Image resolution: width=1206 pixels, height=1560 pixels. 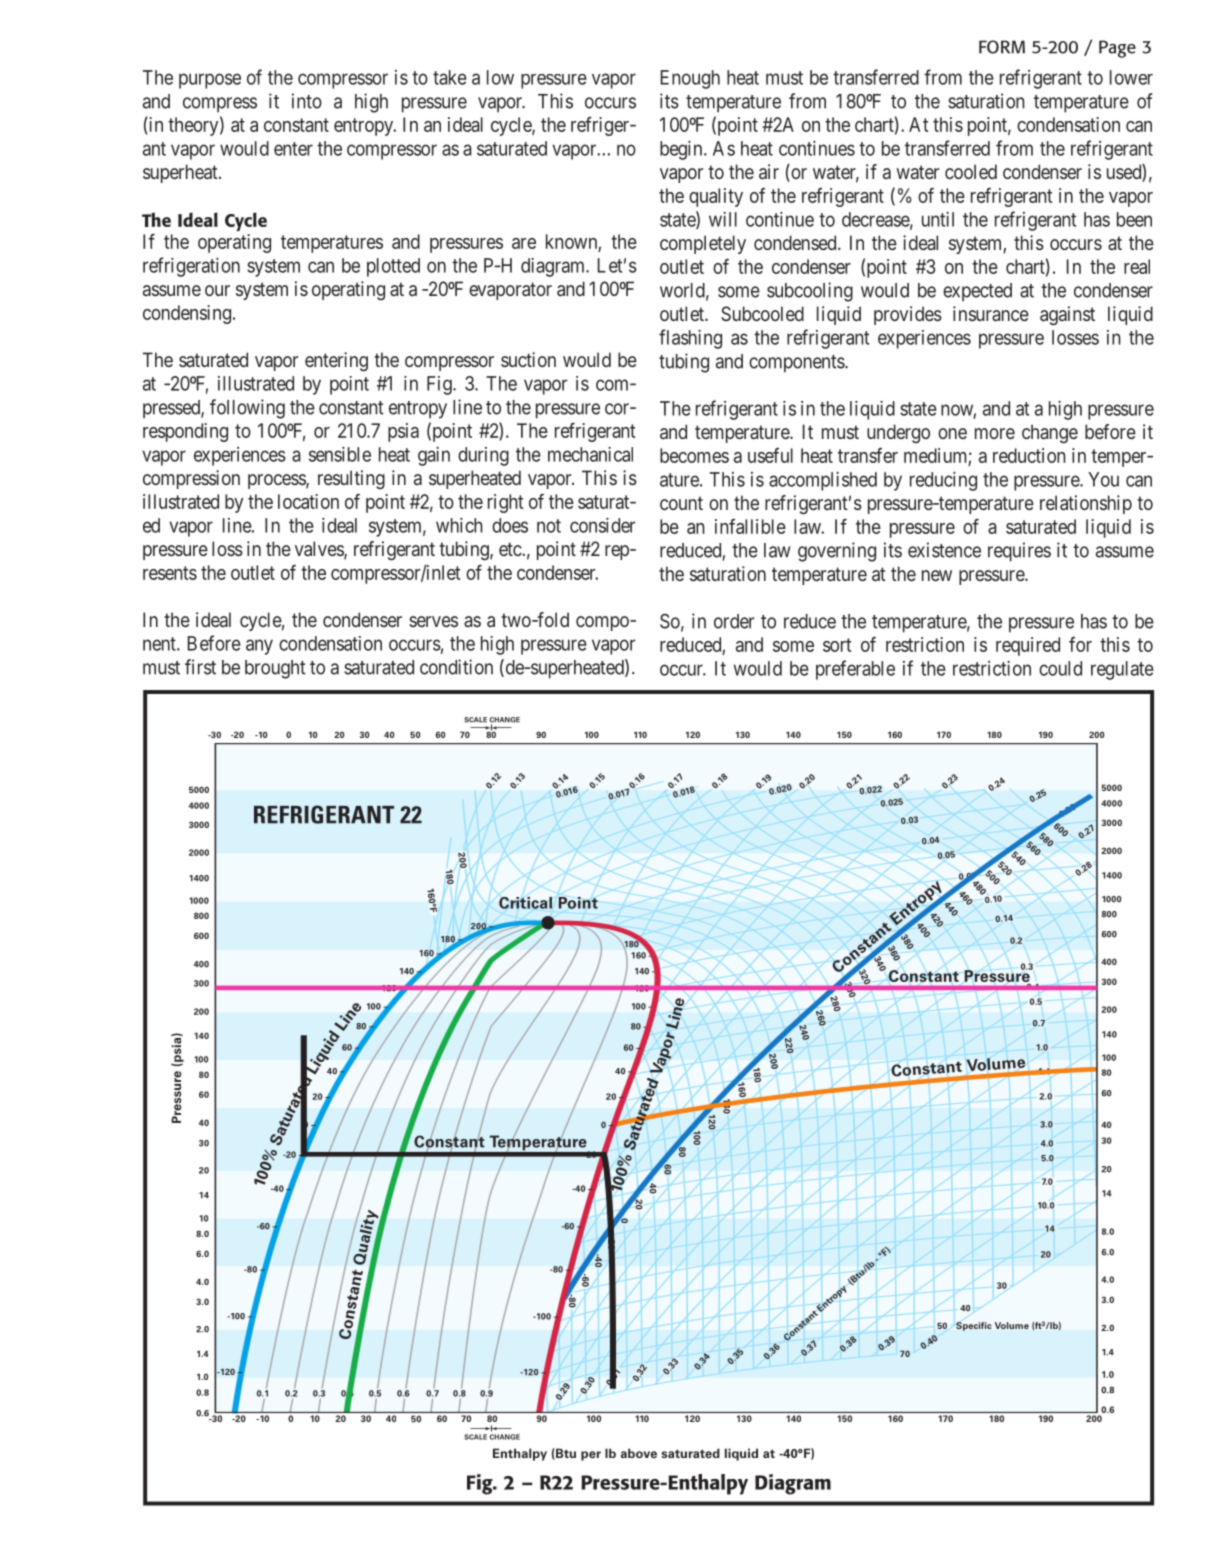 I want to click on insurance, so click(x=991, y=313).
